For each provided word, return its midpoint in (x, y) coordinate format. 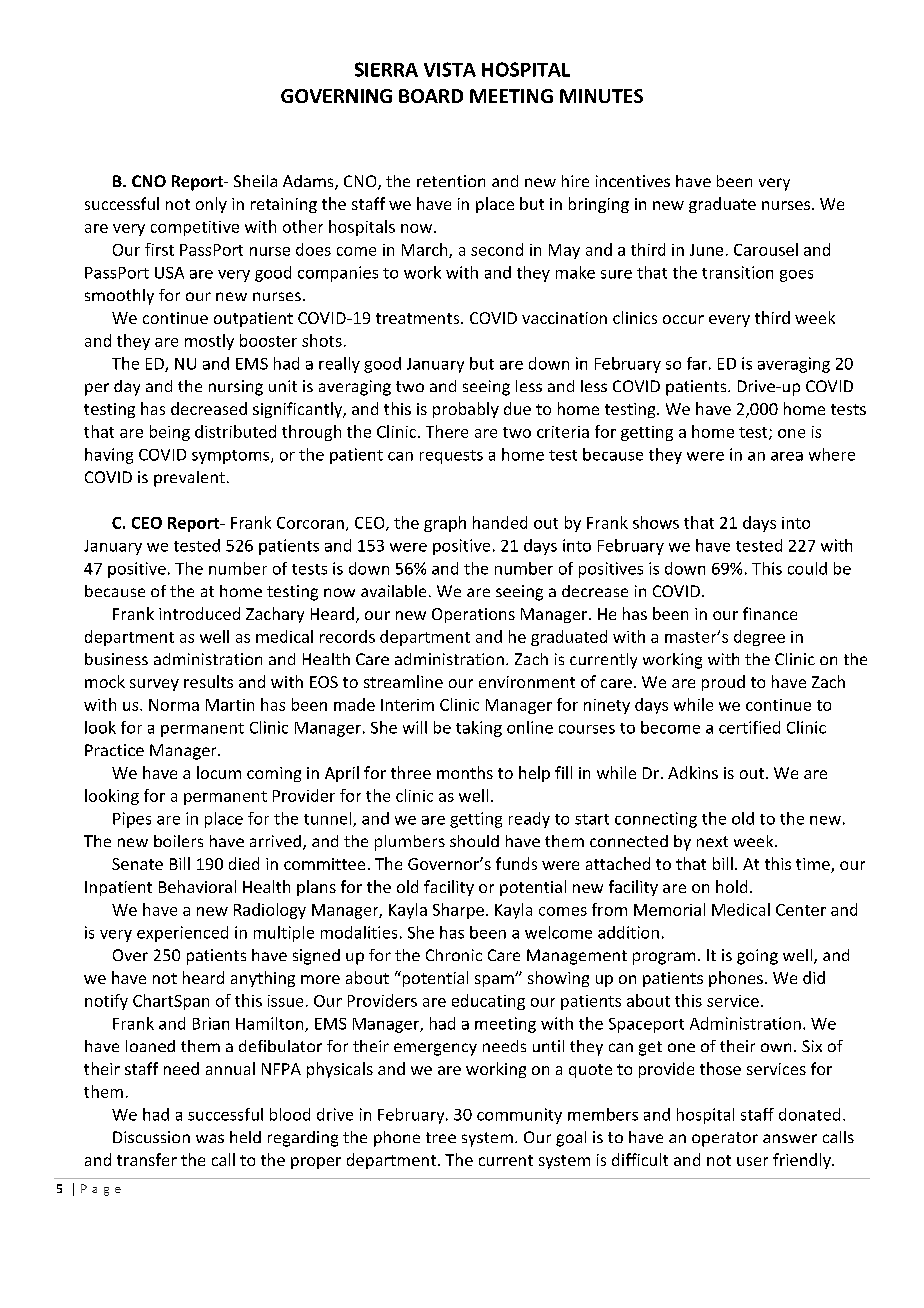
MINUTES (601, 96)
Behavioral (197, 886)
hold (731, 886)
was (210, 1138)
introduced (199, 613)
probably (466, 410)
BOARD (431, 96)
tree (441, 1137)
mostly (209, 342)
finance (770, 613)
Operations (473, 615)
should (474, 841)
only (211, 205)
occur (683, 319)
